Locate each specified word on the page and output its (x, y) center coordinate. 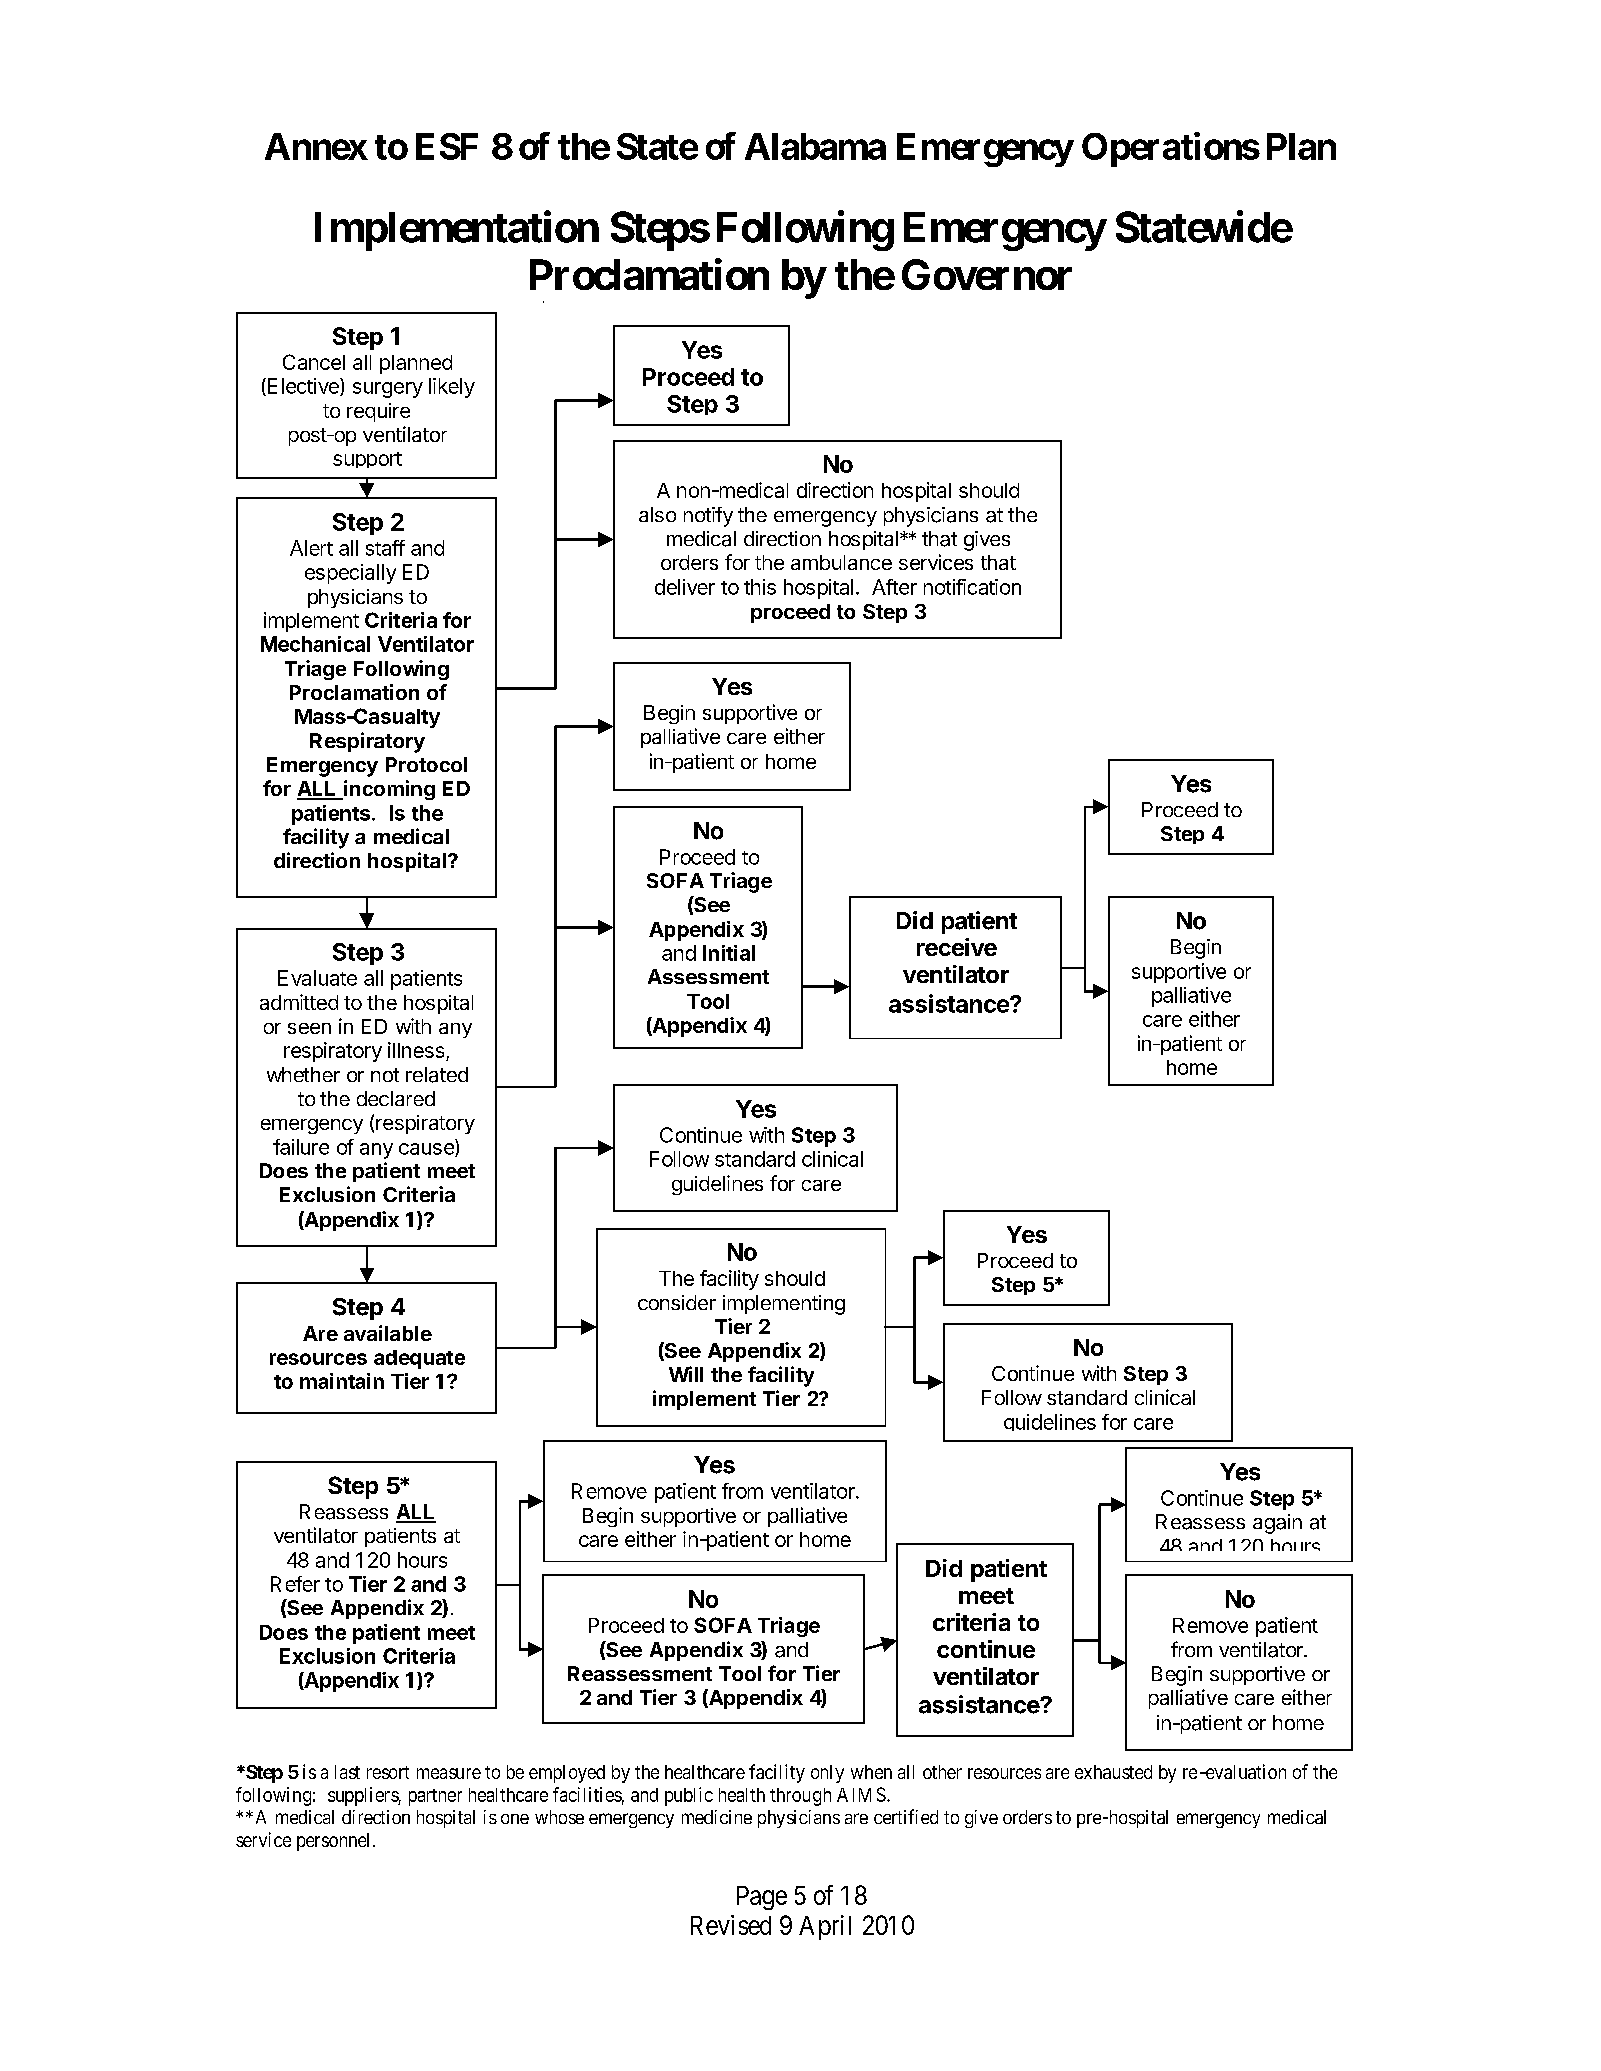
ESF (447, 146)
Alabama (815, 146)
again (1277, 1524)
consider (677, 1302)
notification (972, 587)
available (388, 1333)
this (760, 587)
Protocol (426, 764)
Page (762, 1898)
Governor (987, 274)
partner (435, 1797)
